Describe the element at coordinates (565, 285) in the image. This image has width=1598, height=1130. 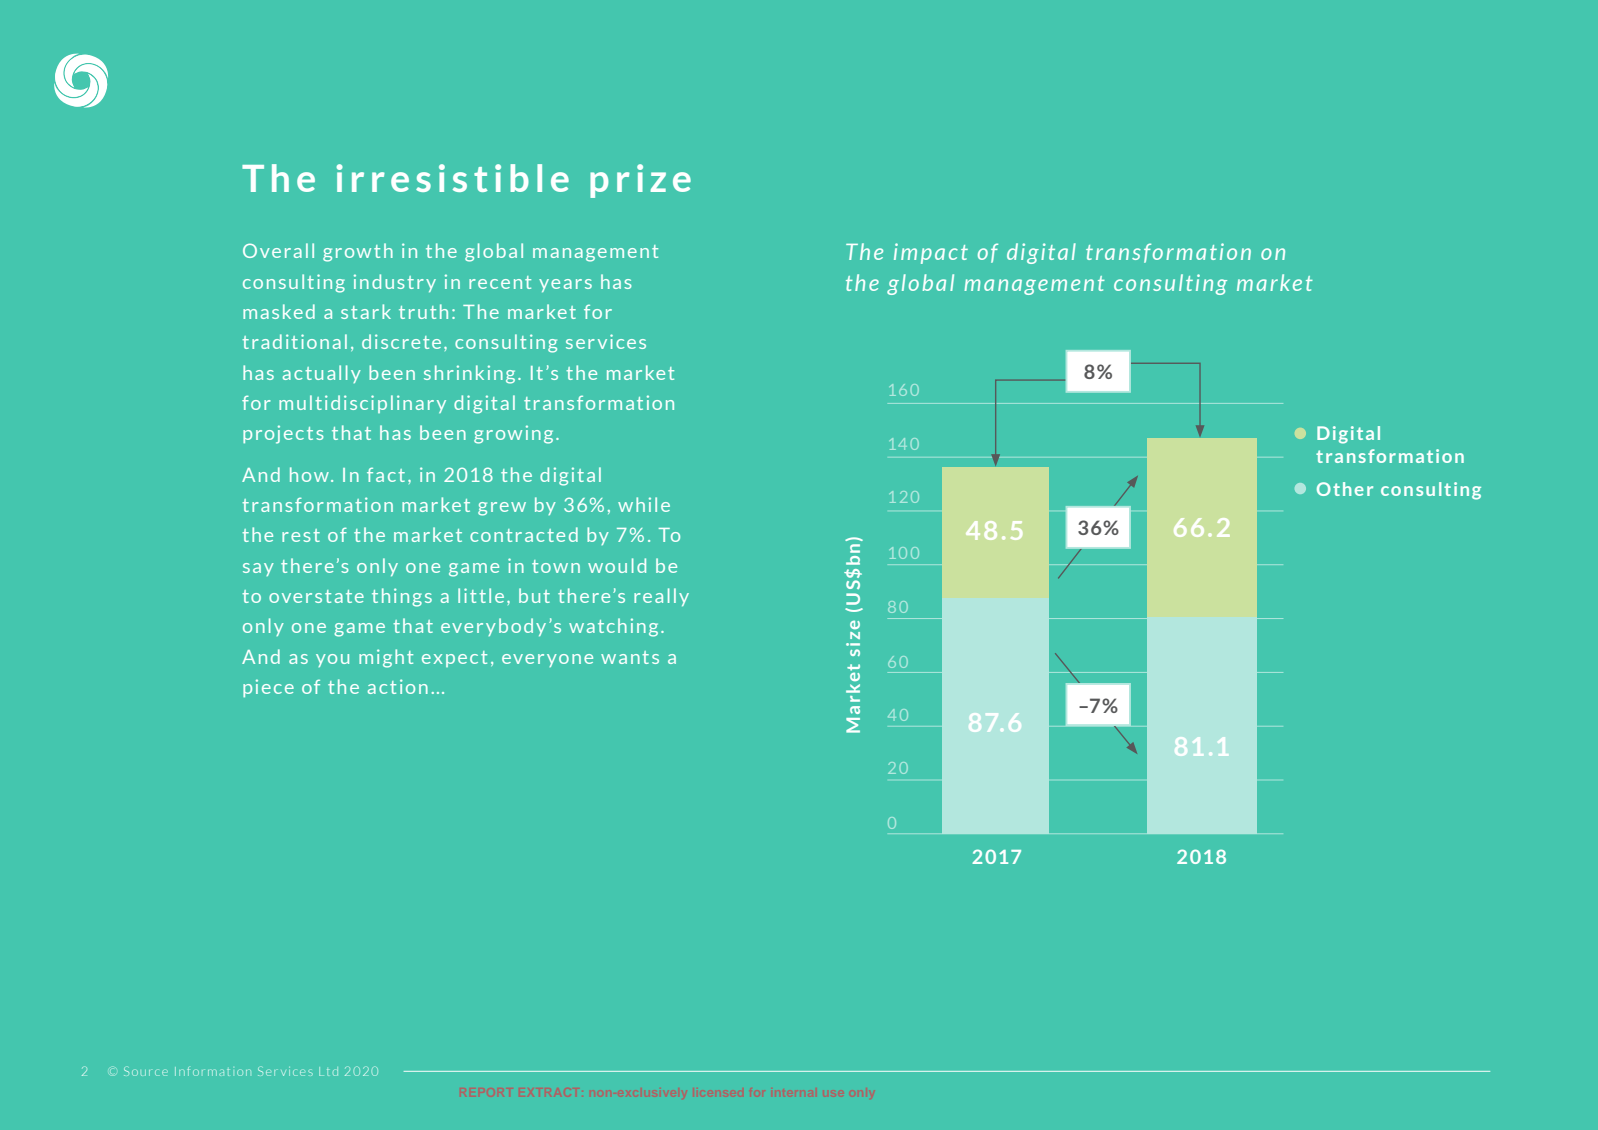
I see `years` at that location.
